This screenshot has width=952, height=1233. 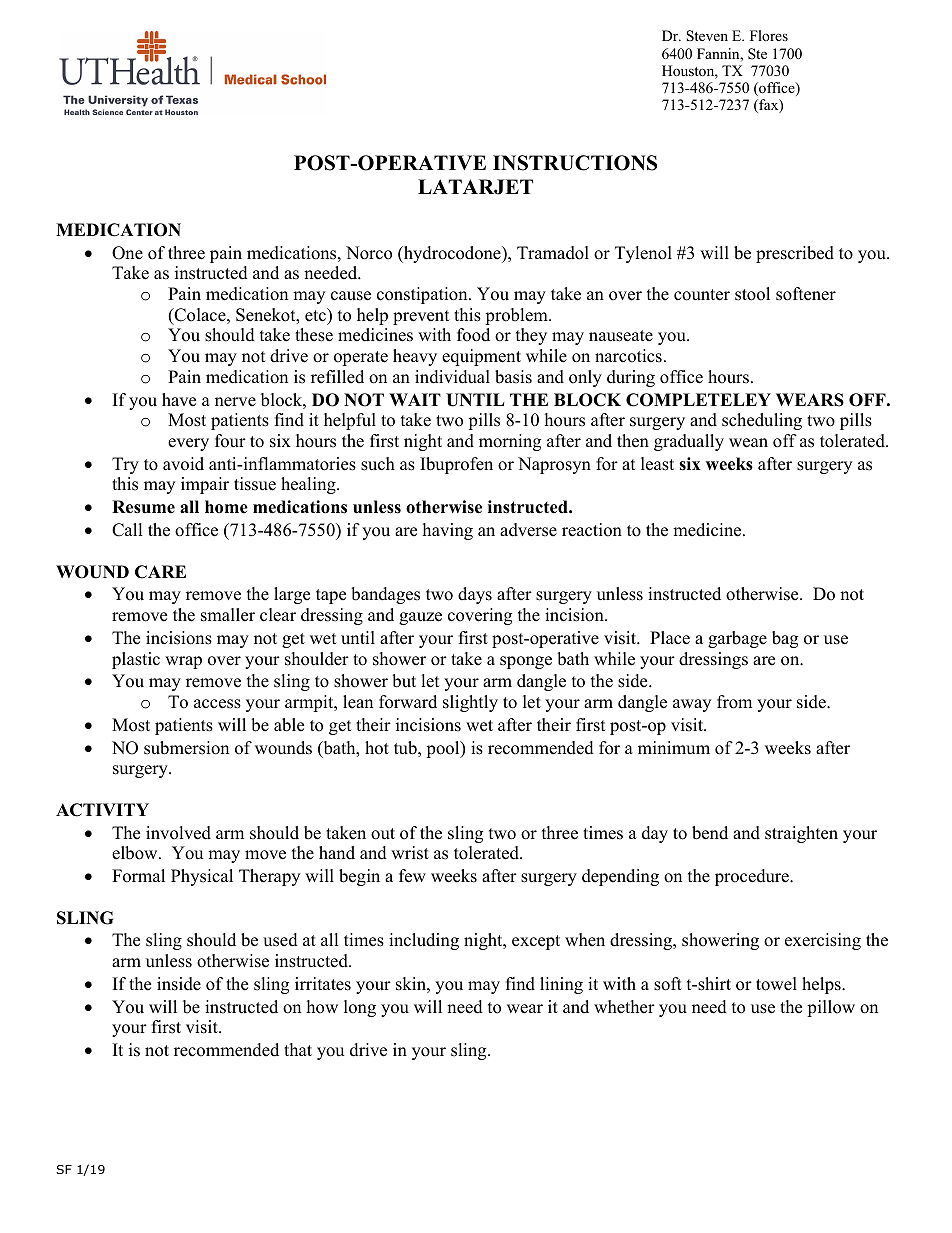 I want to click on Steven, so click(x=707, y=36).
